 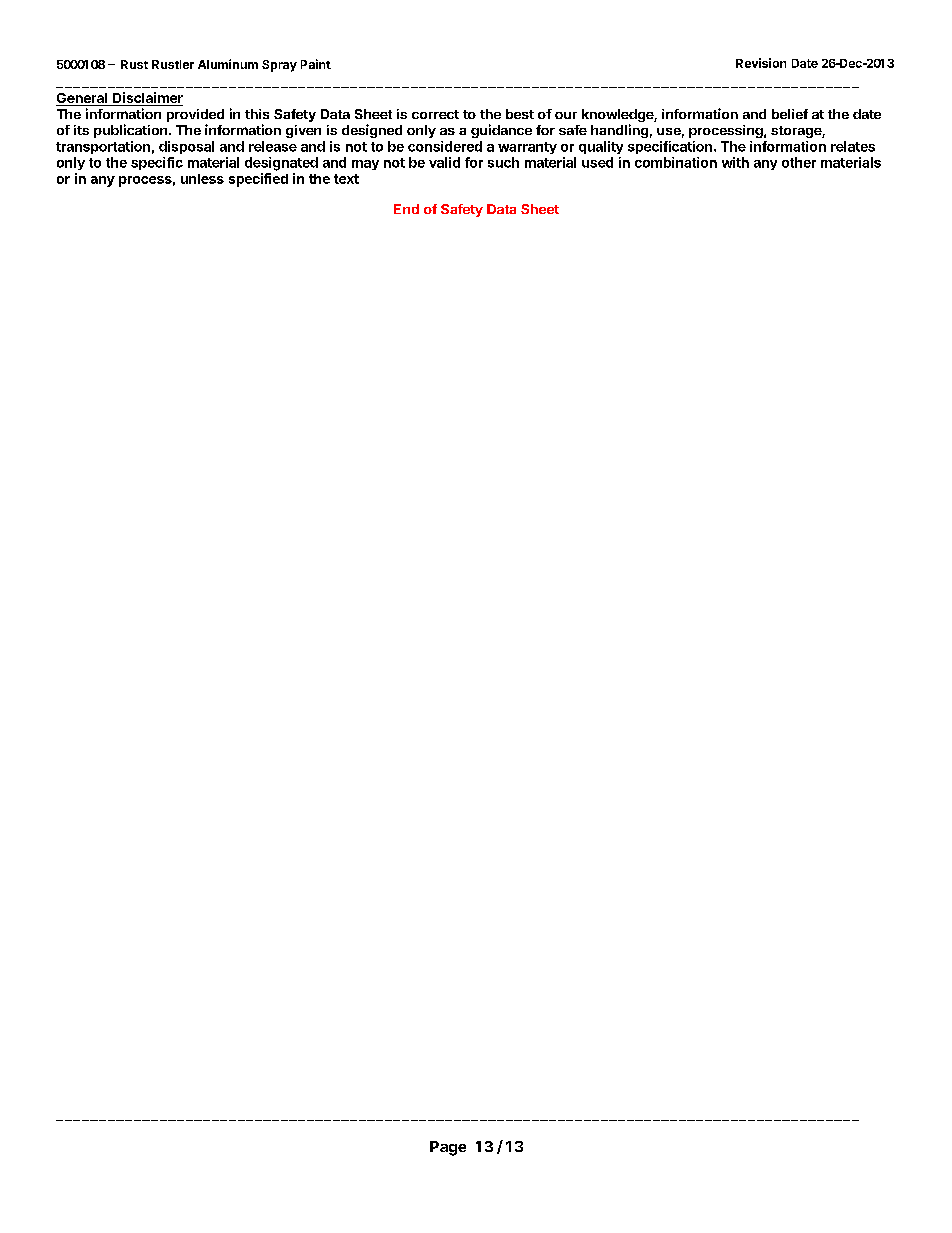 What do you see at coordinates (346, 179) in the screenshot?
I see `text` at bounding box center [346, 179].
